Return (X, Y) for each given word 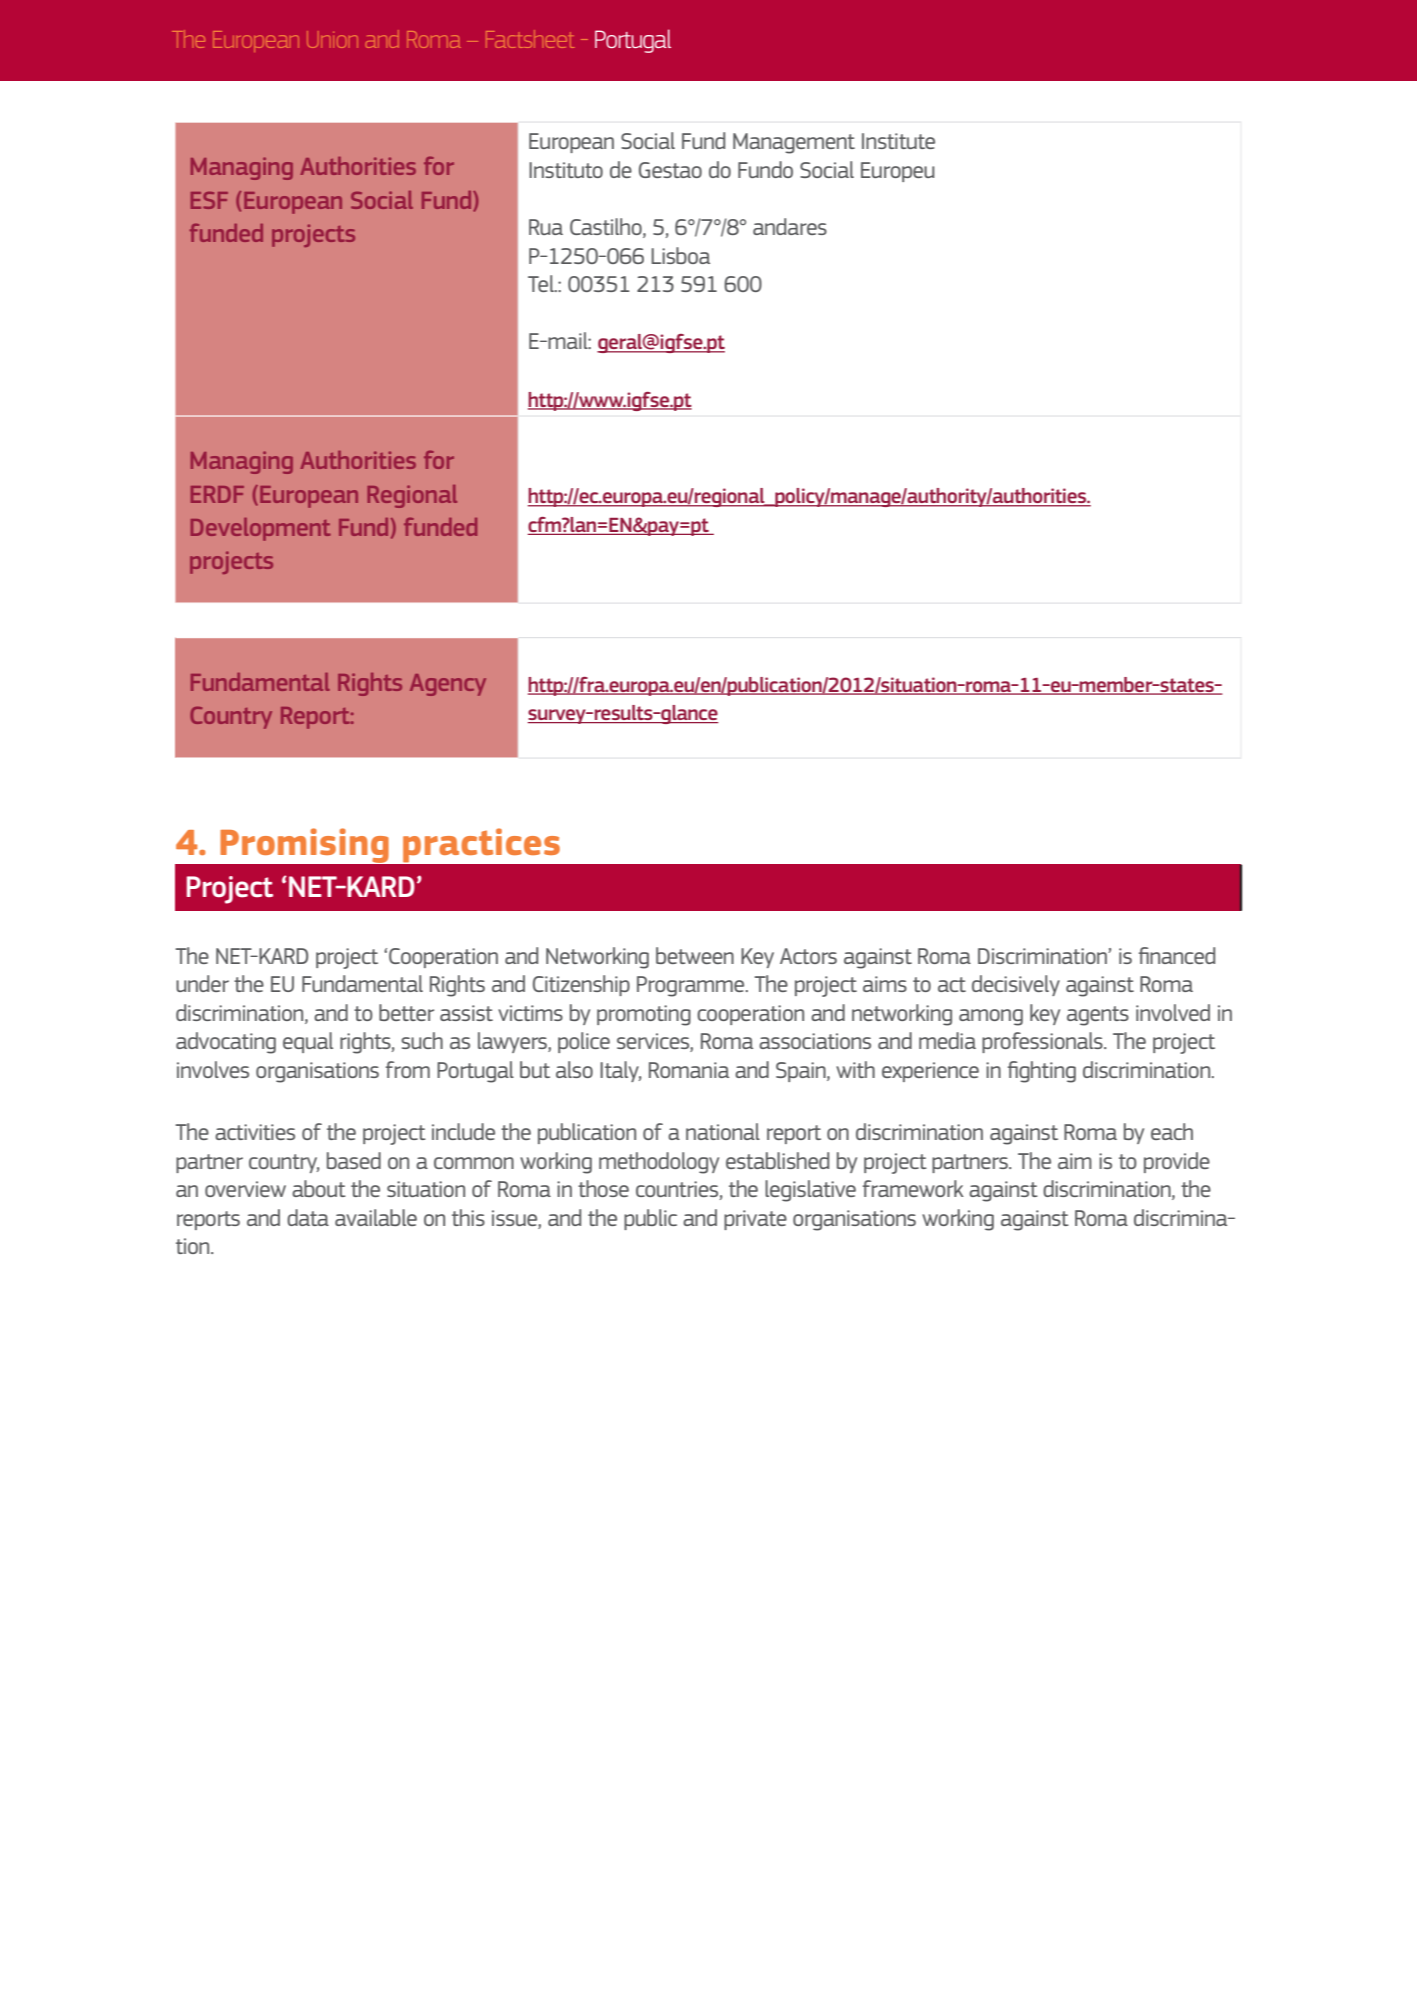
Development (261, 529)
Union (332, 39)
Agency (448, 685)
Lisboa (680, 255)
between (695, 955)
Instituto (566, 170)
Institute (898, 141)
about (319, 1188)
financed (1177, 955)
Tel (542, 283)
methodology (659, 1163)
